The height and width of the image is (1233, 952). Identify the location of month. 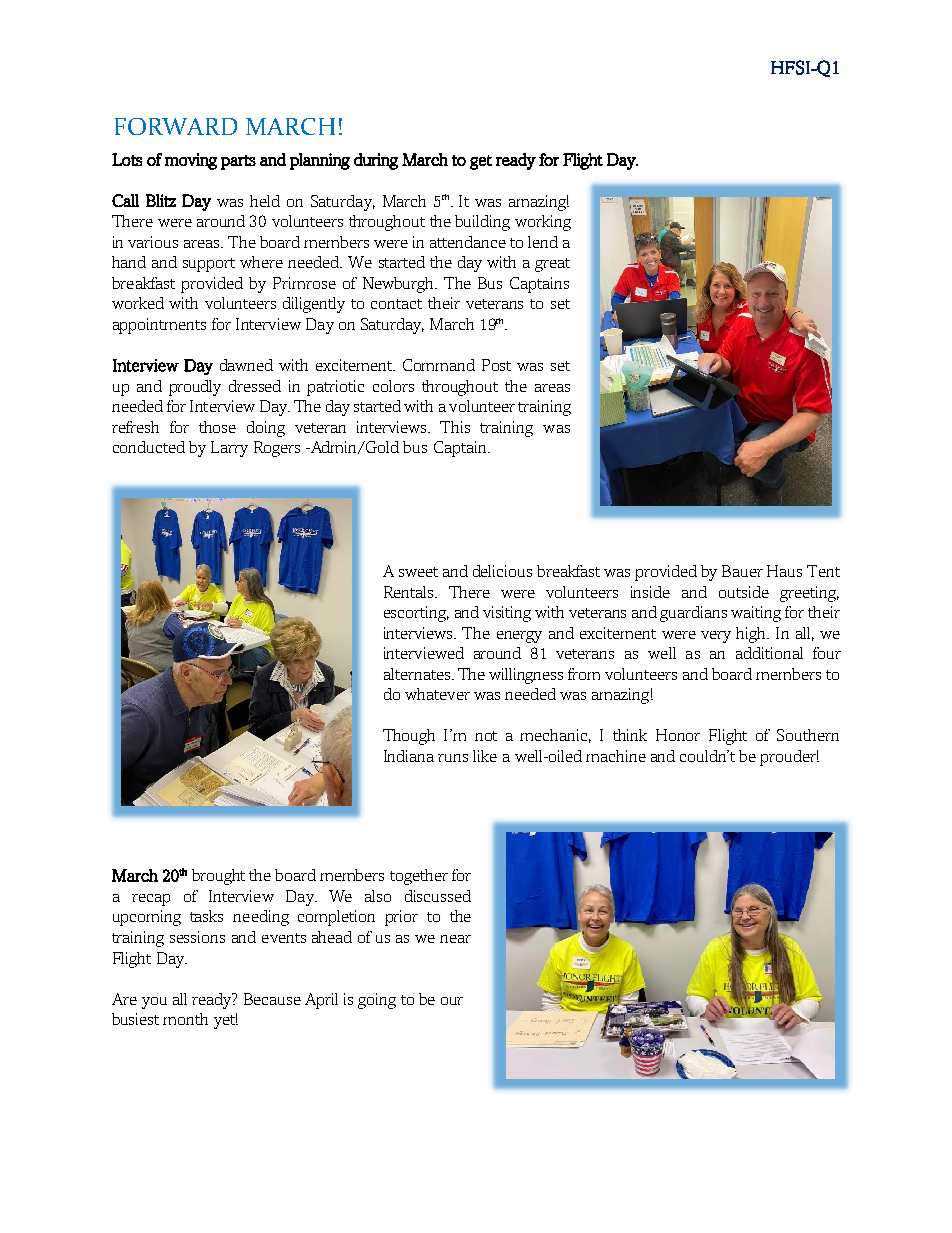
(185, 1019).
